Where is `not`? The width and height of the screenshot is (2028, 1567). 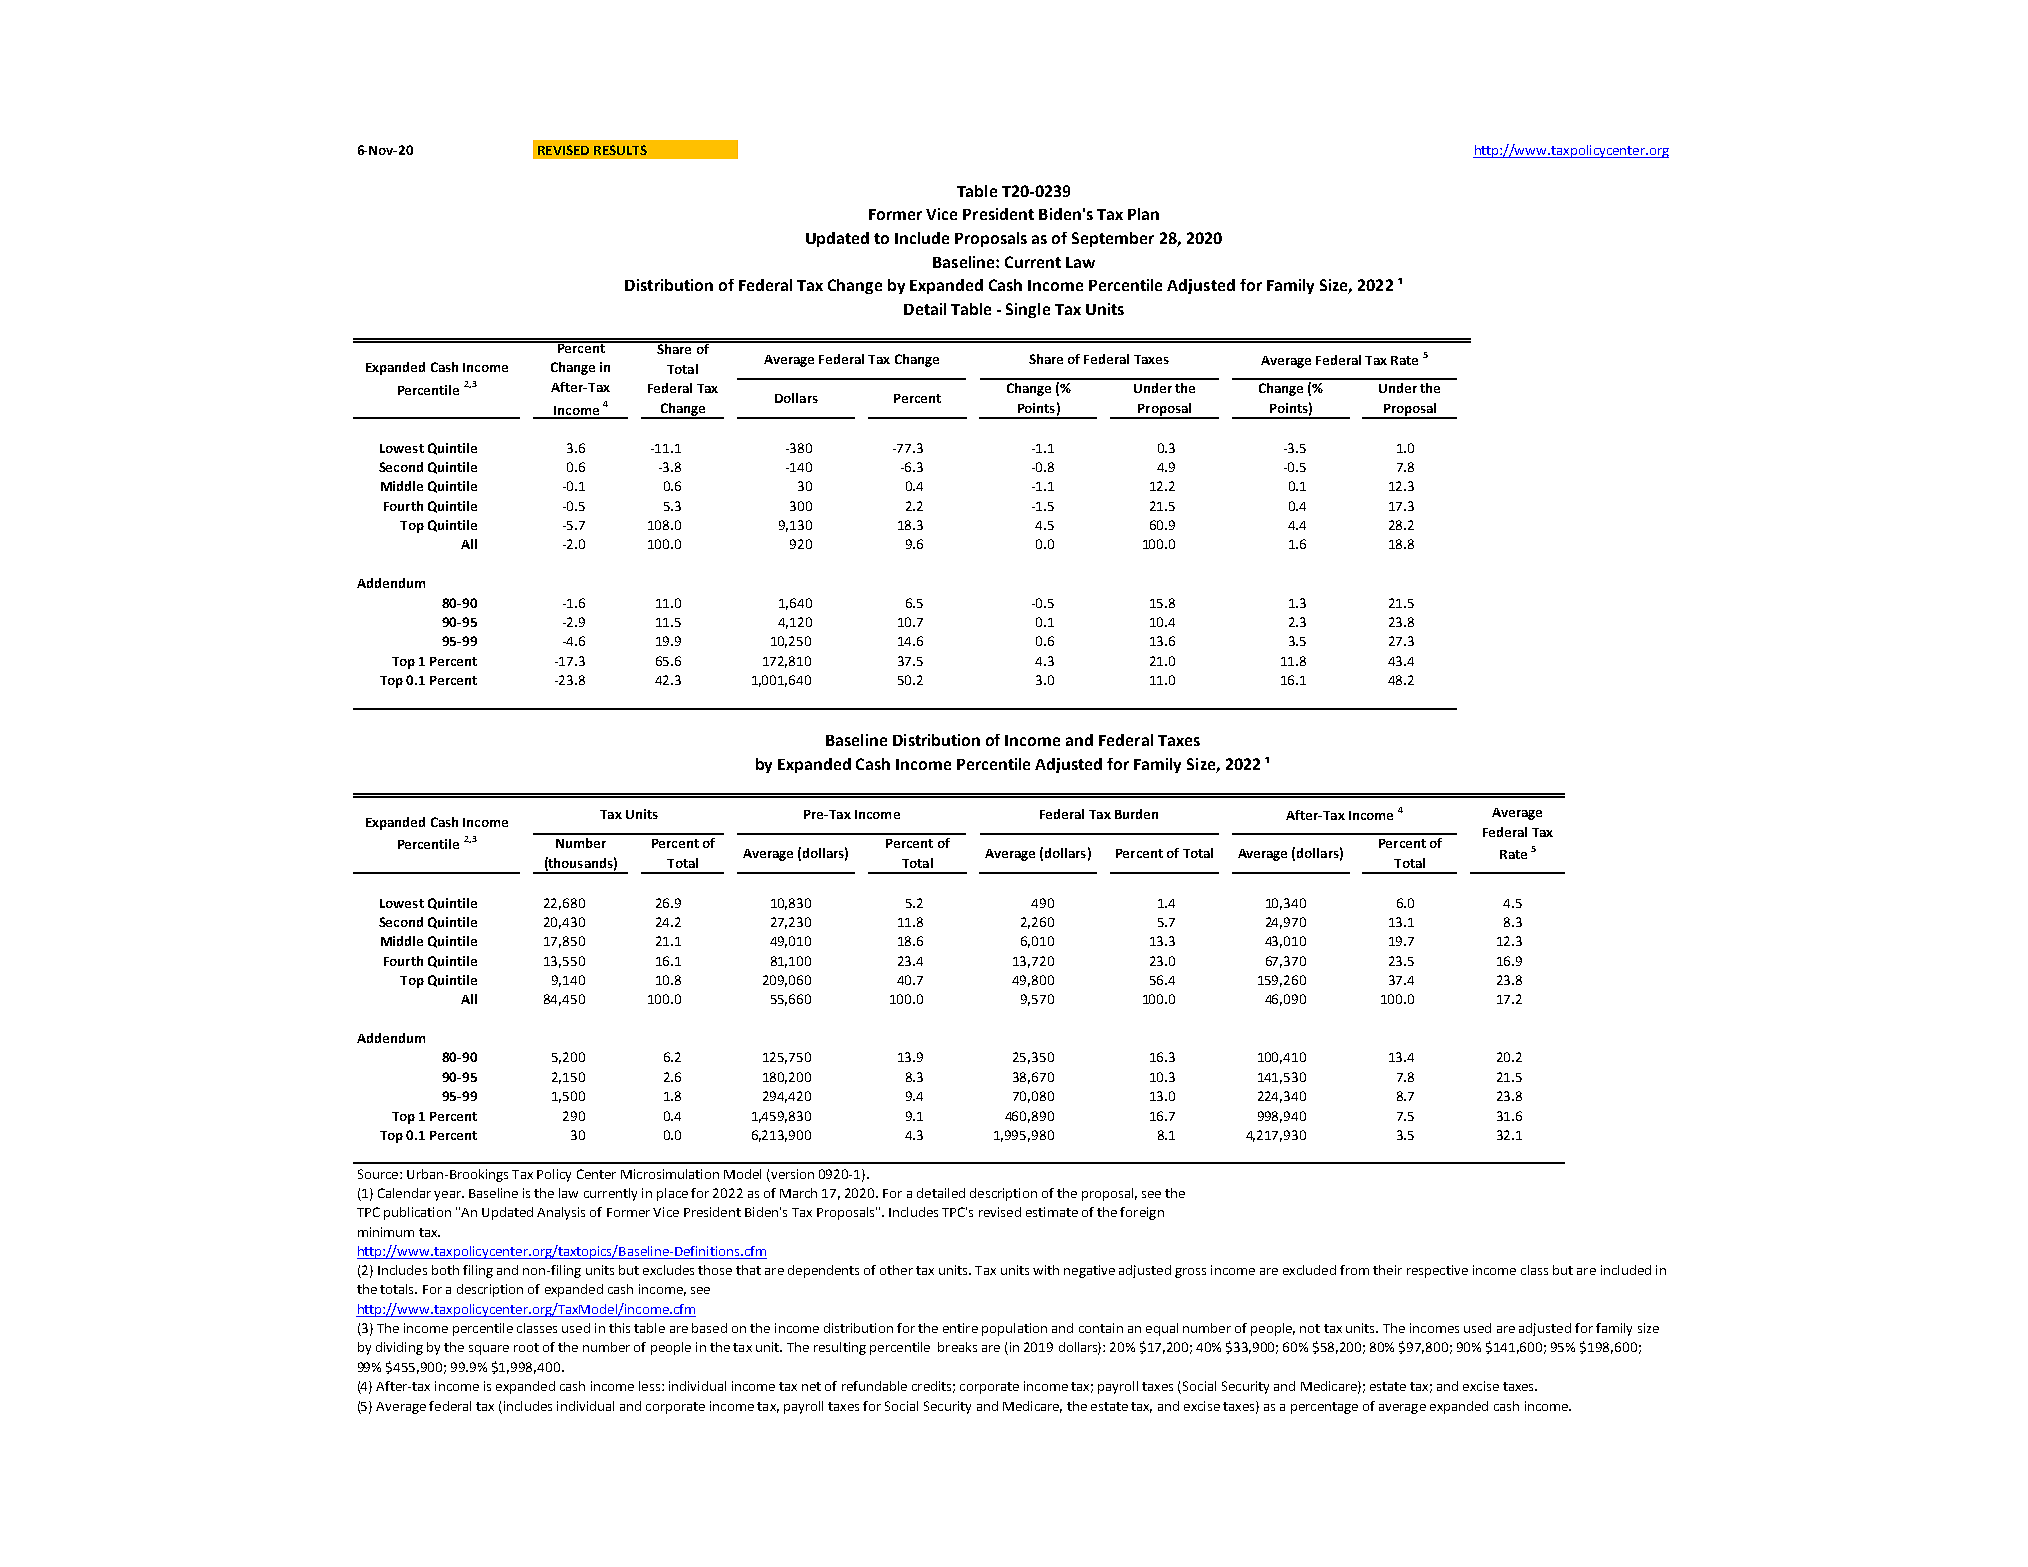 not is located at coordinates (1310, 1328).
